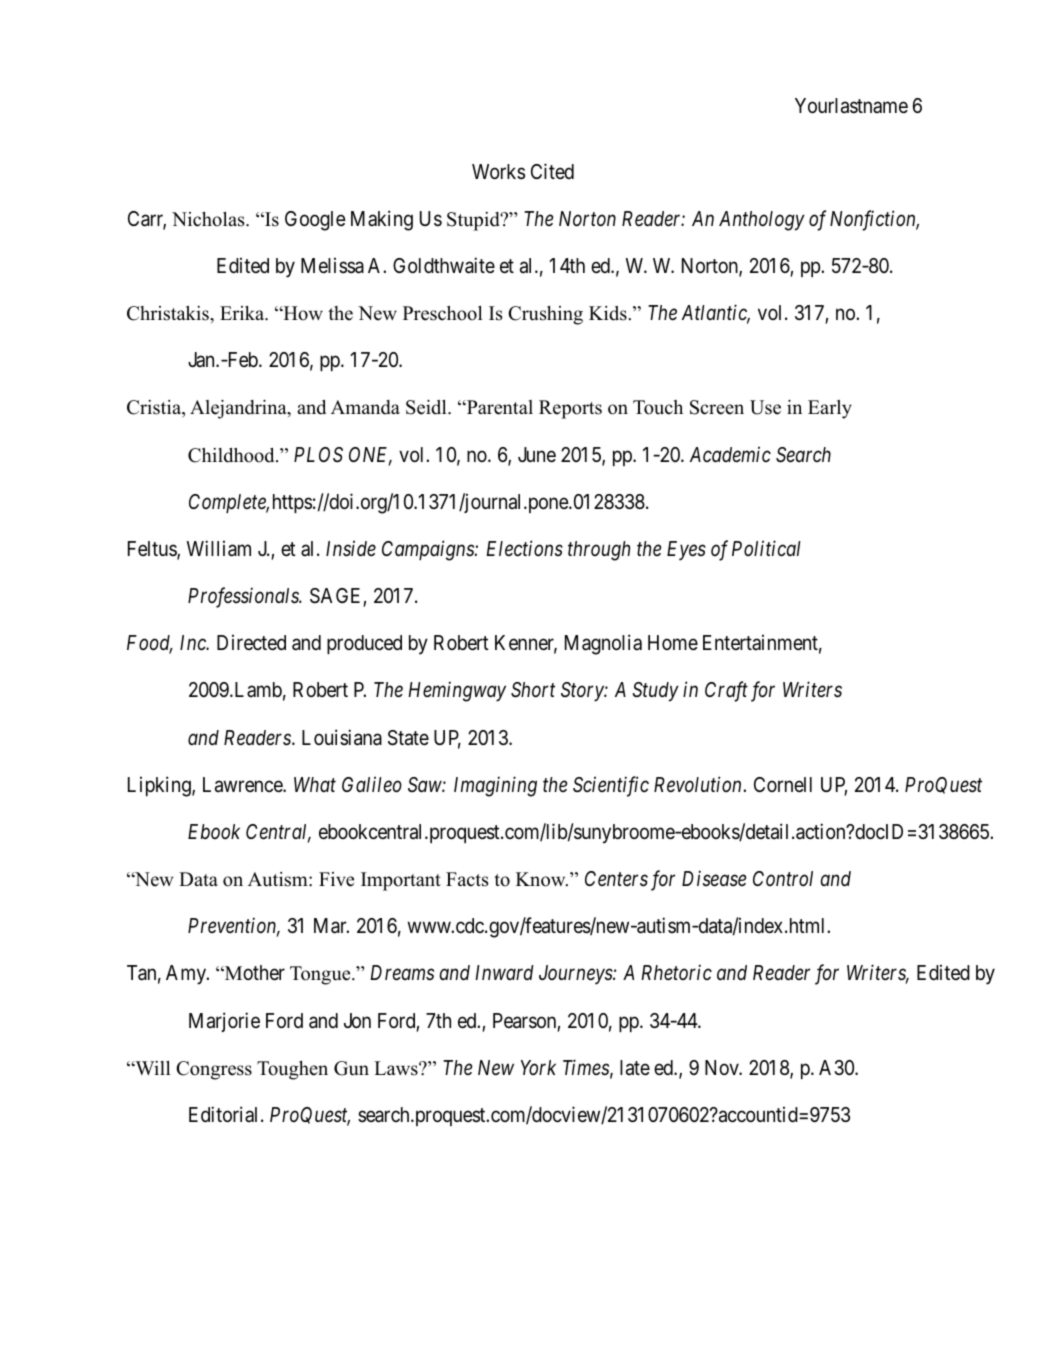 The image size is (1045, 1353). What do you see at coordinates (635, 1068) in the page?
I see `late` at bounding box center [635, 1068].
